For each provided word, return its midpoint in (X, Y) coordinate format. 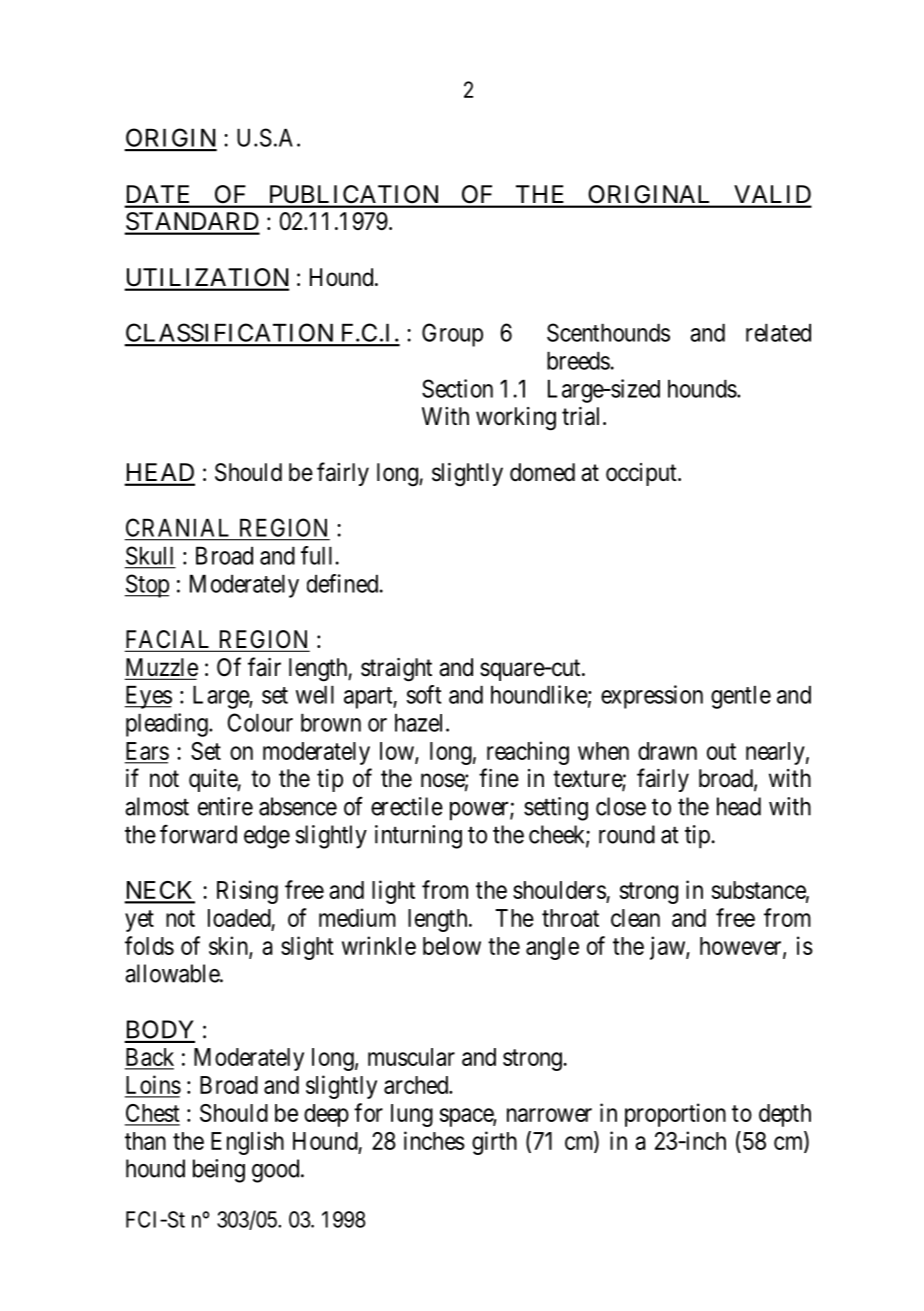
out (721, 751)
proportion (675, 1115)
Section (457, 388)
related (778, 333)
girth (494, 1143)
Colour (260, 722)
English (247, 1143)
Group (452, 335)
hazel (421, 723)
